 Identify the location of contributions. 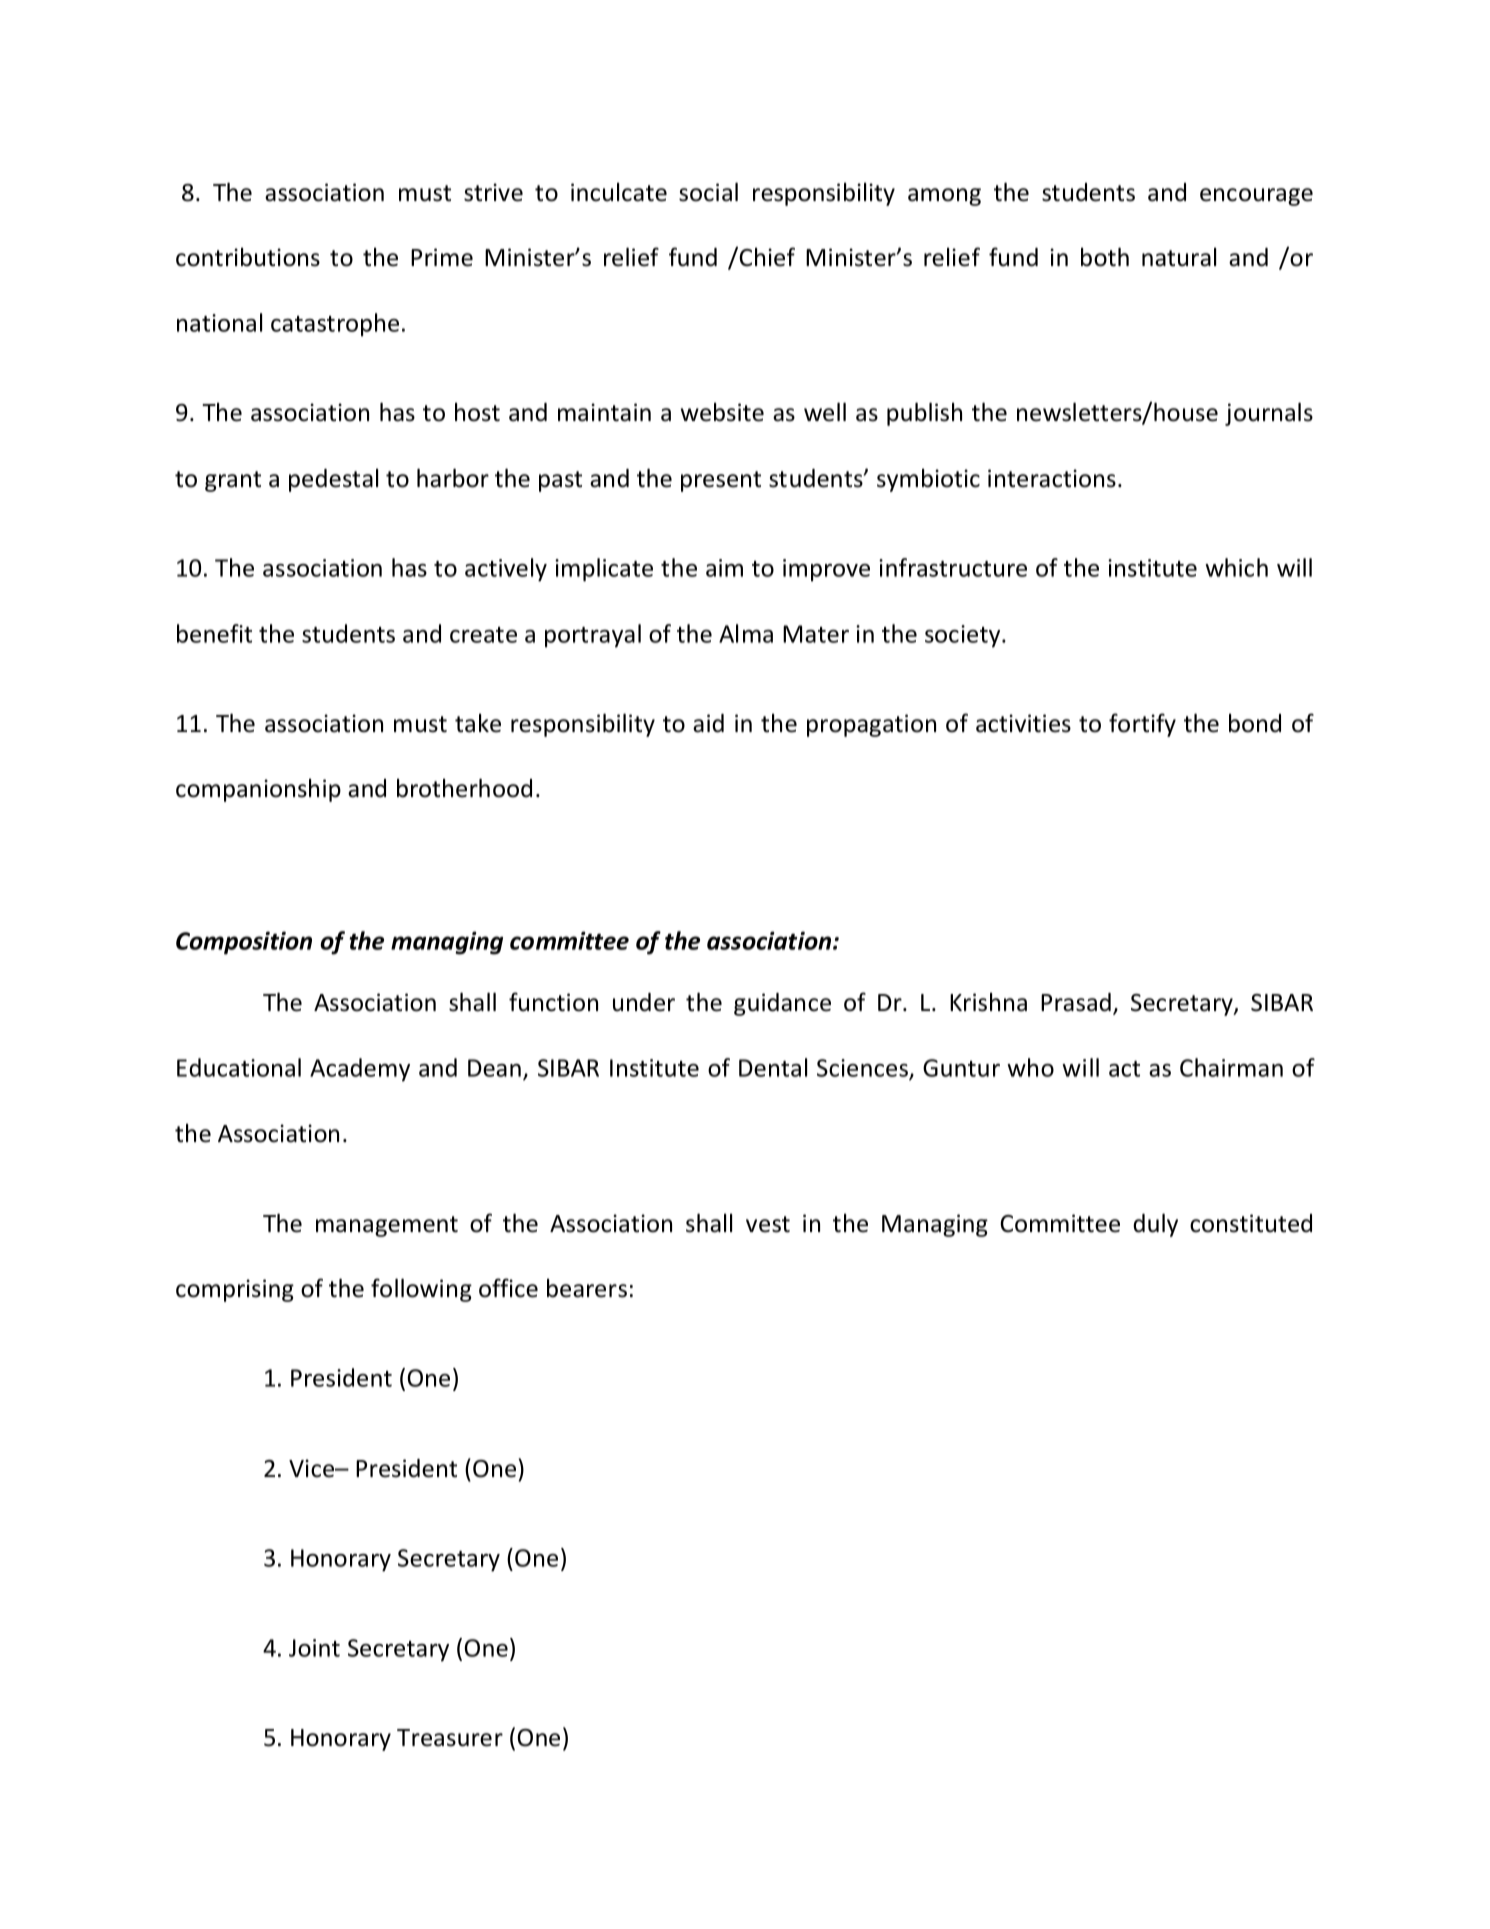
(248, 257).
